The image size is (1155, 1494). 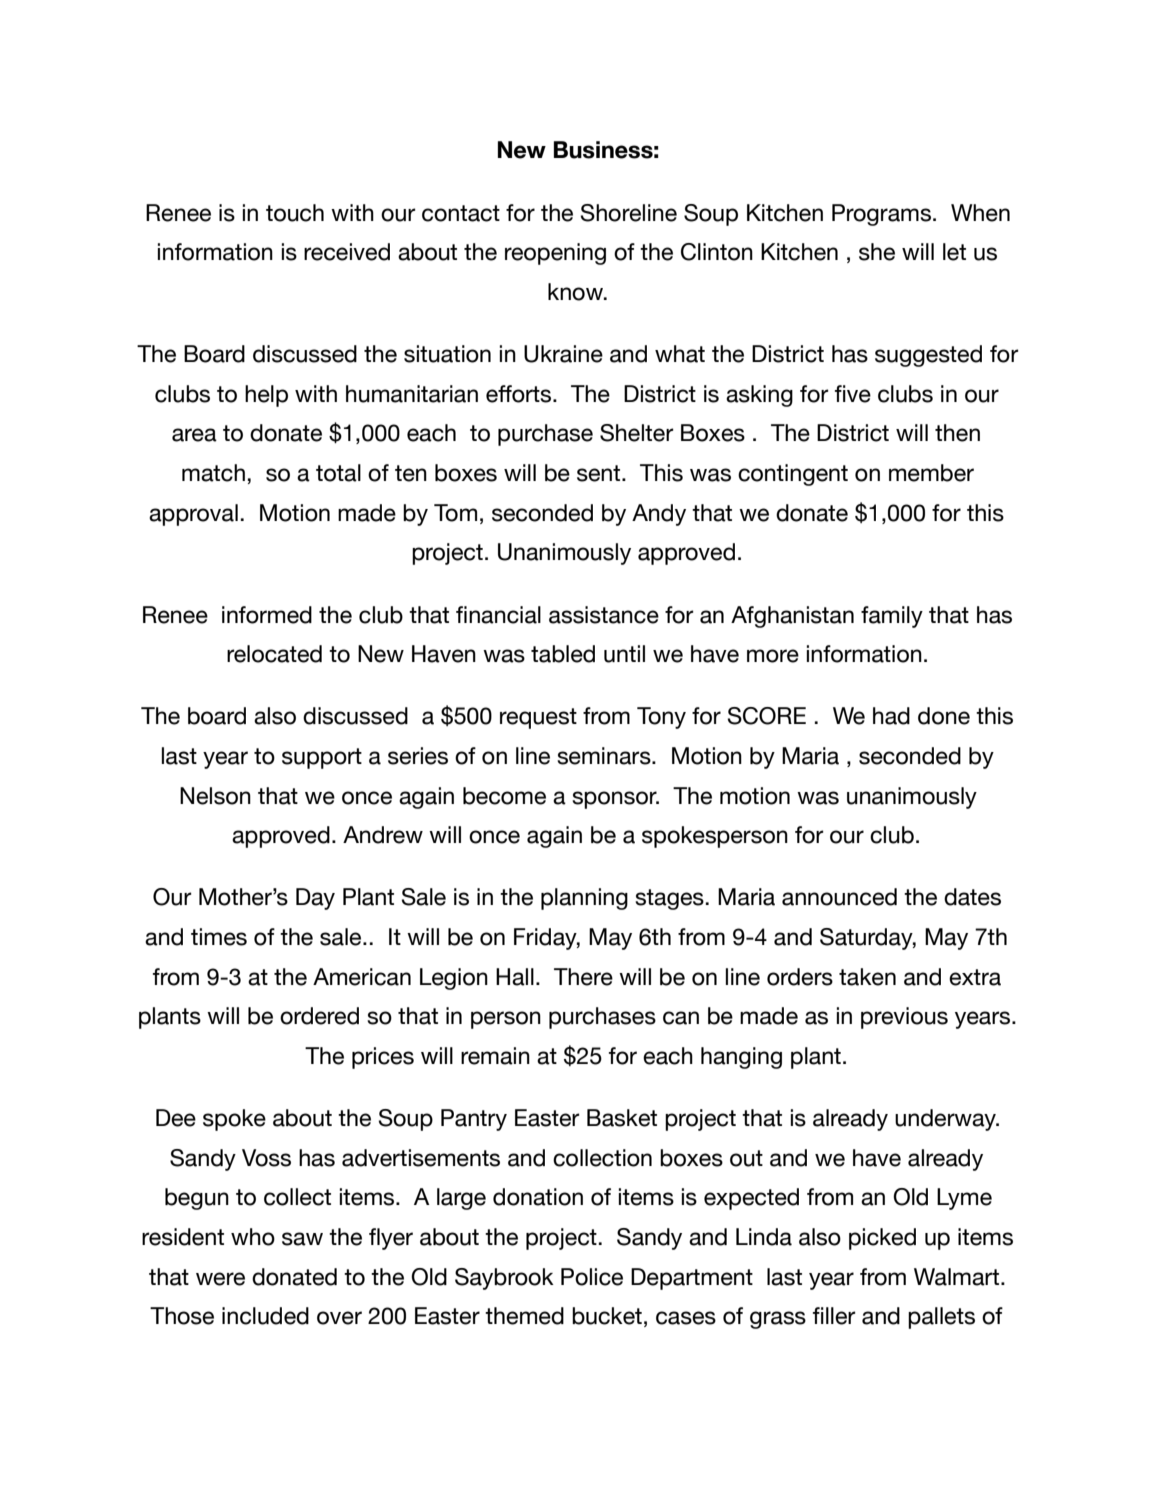 What do you see at coordinates (604, 615) in the screenshot?
I see `assistance` at bounding box center [604, 615].
